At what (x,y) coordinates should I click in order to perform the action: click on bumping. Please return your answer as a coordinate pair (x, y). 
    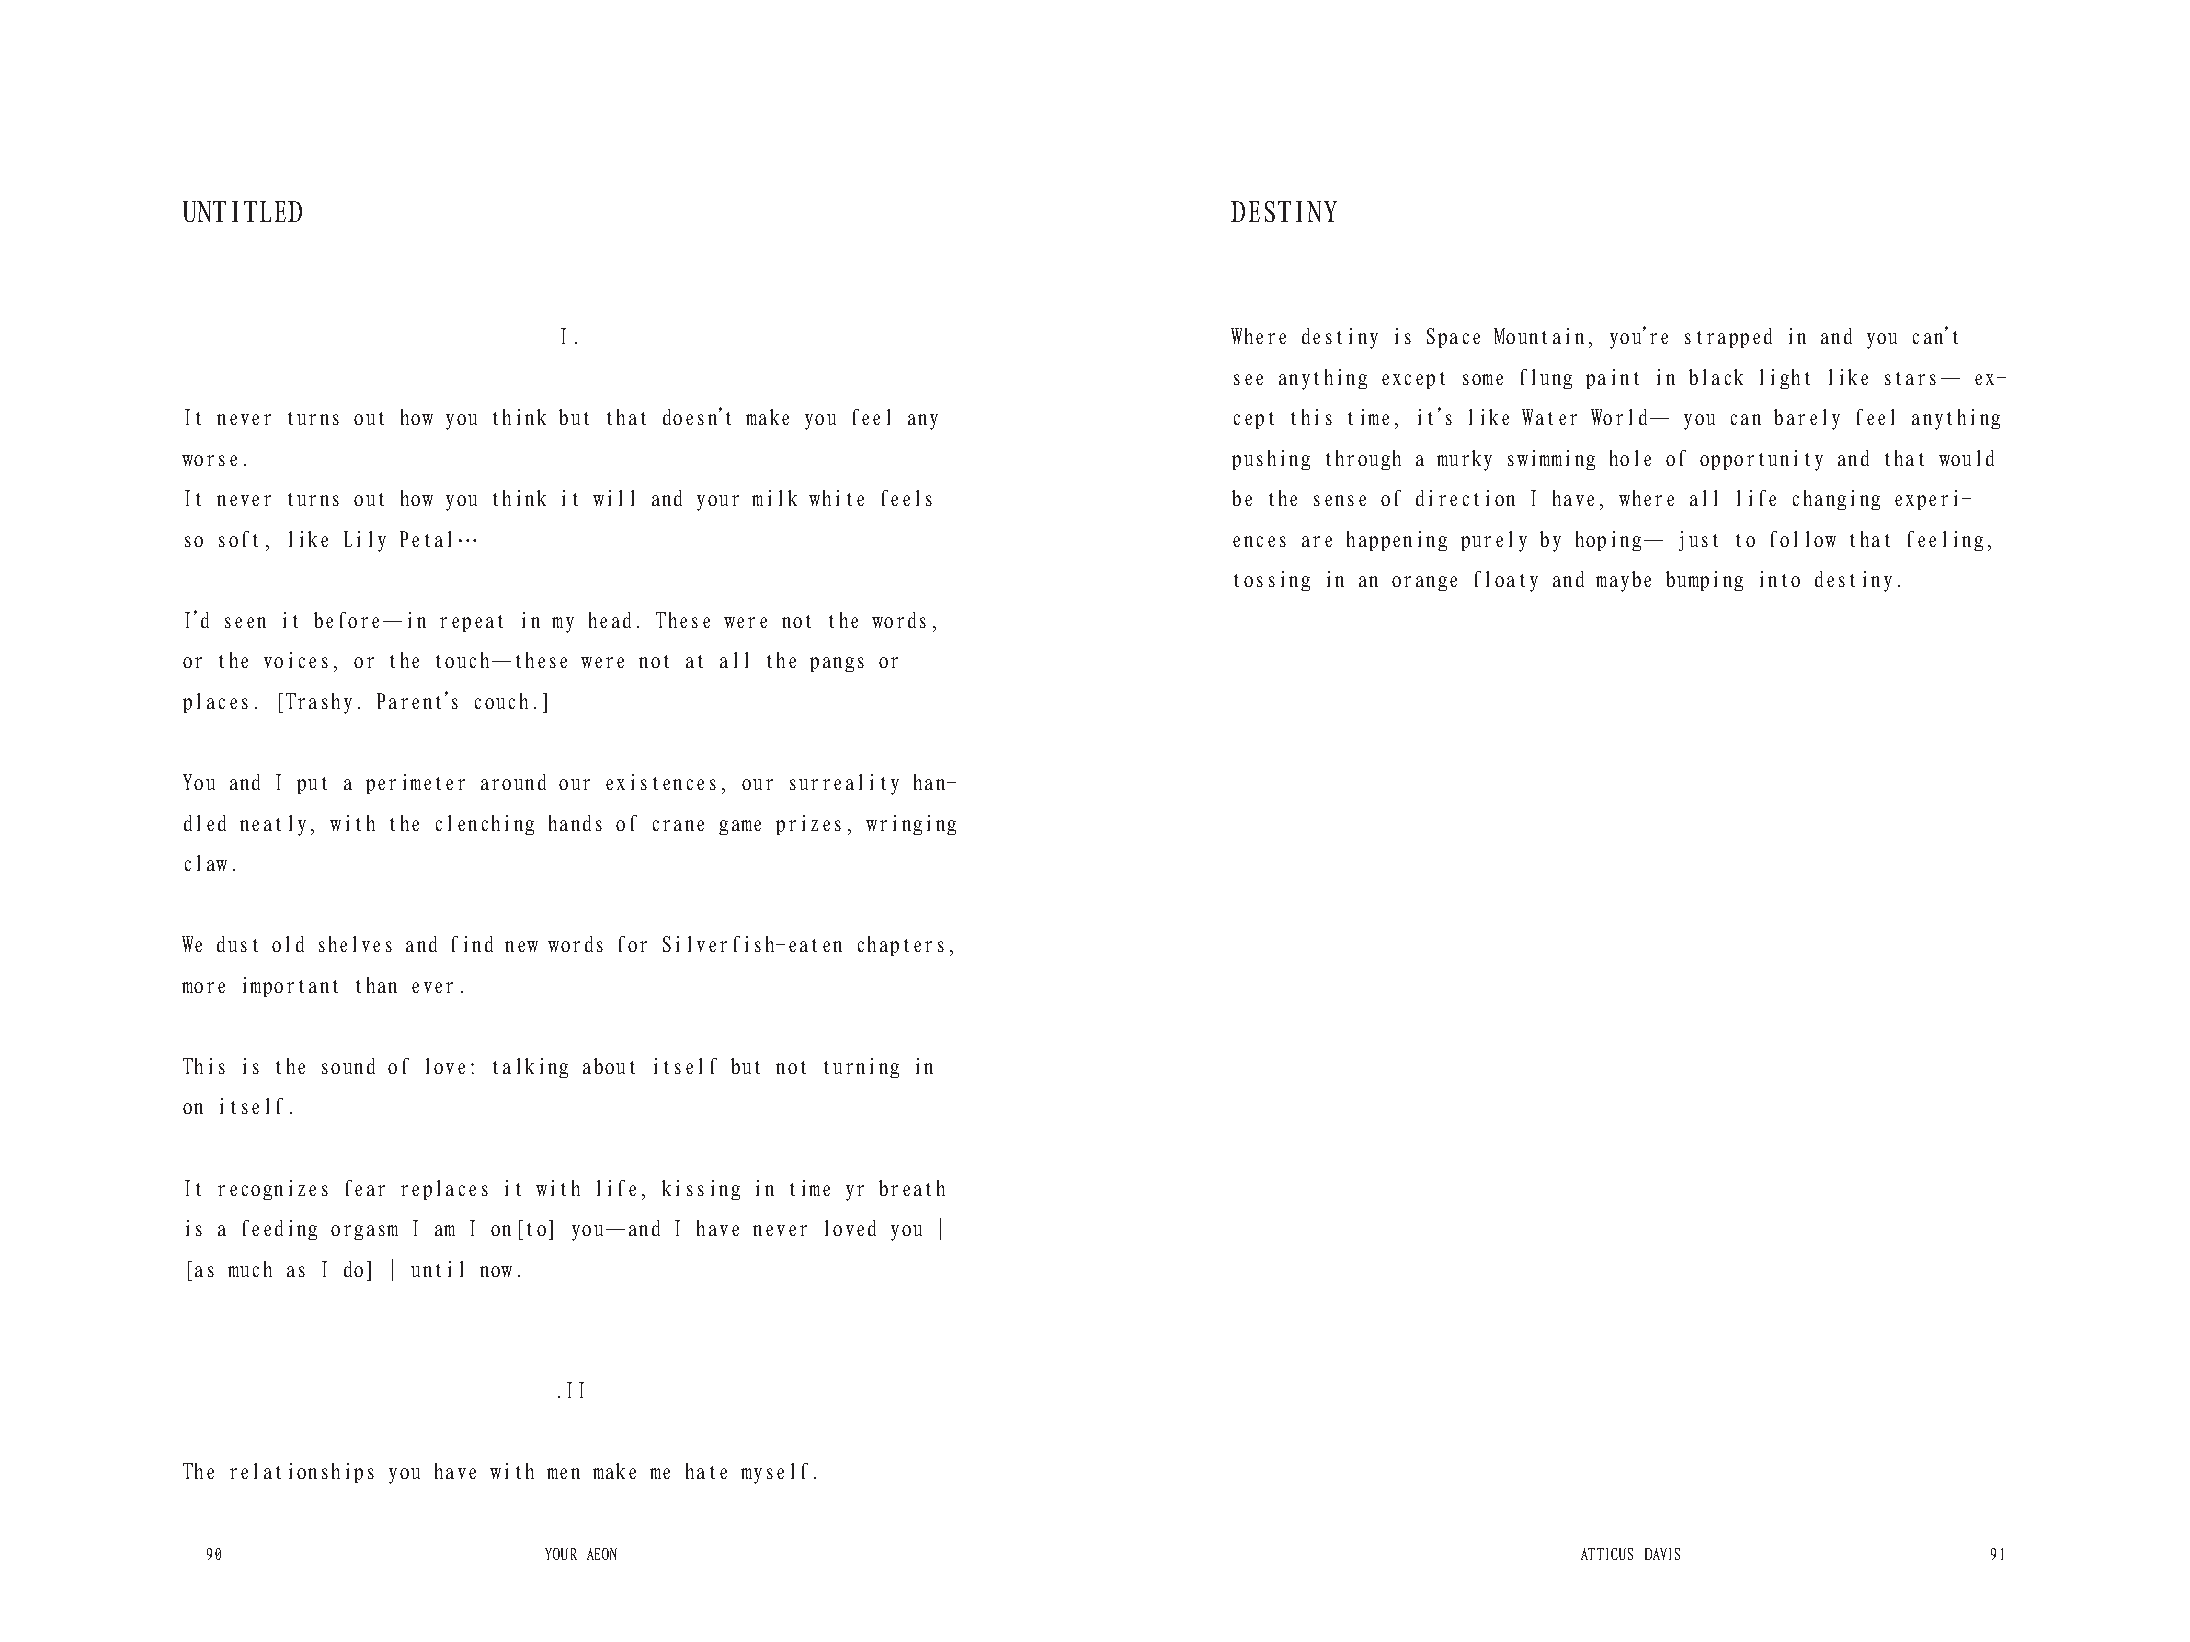
    Looking at the image, I should click on (1704, 581).
